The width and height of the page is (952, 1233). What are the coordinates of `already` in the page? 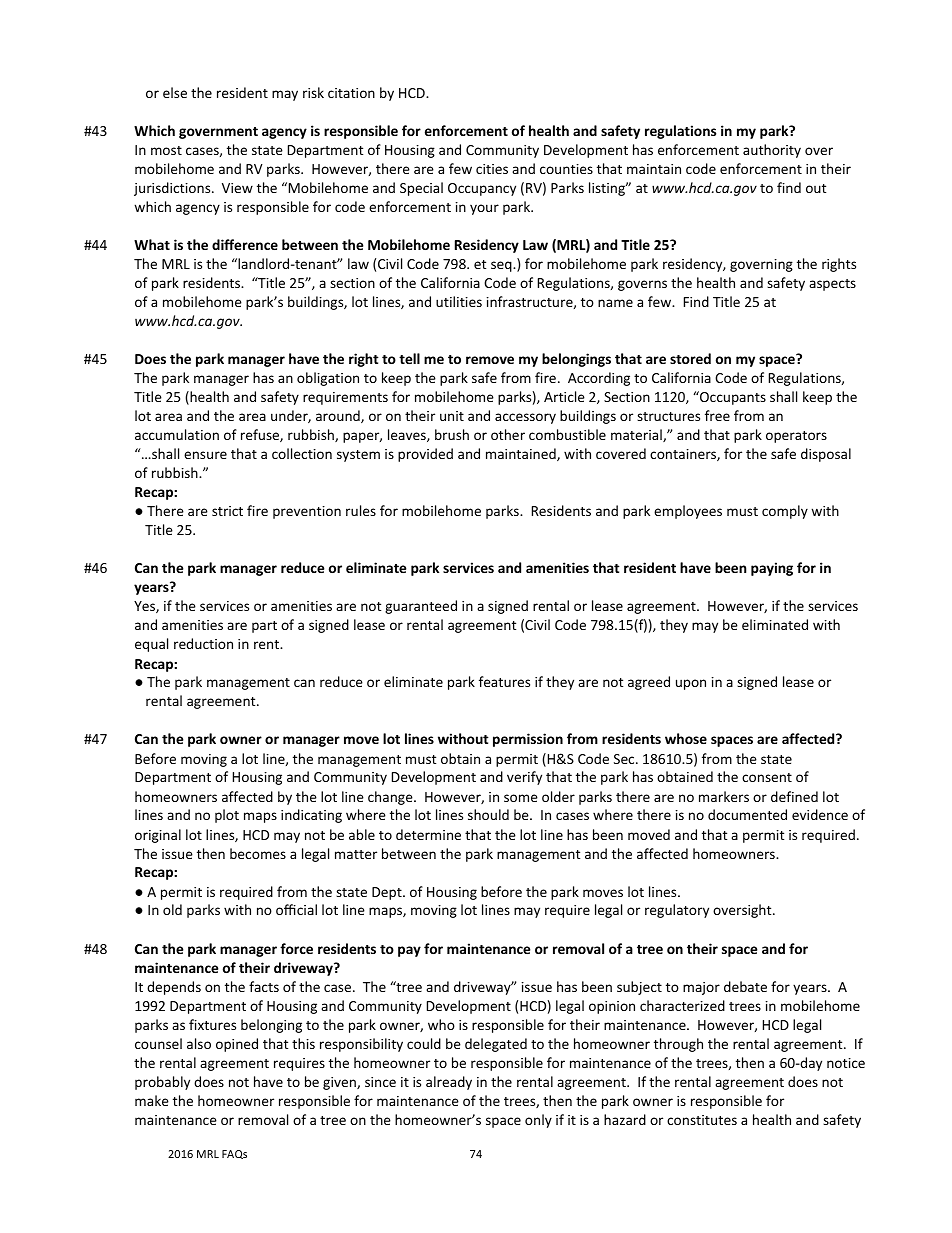 It's located at (449, 1083).
